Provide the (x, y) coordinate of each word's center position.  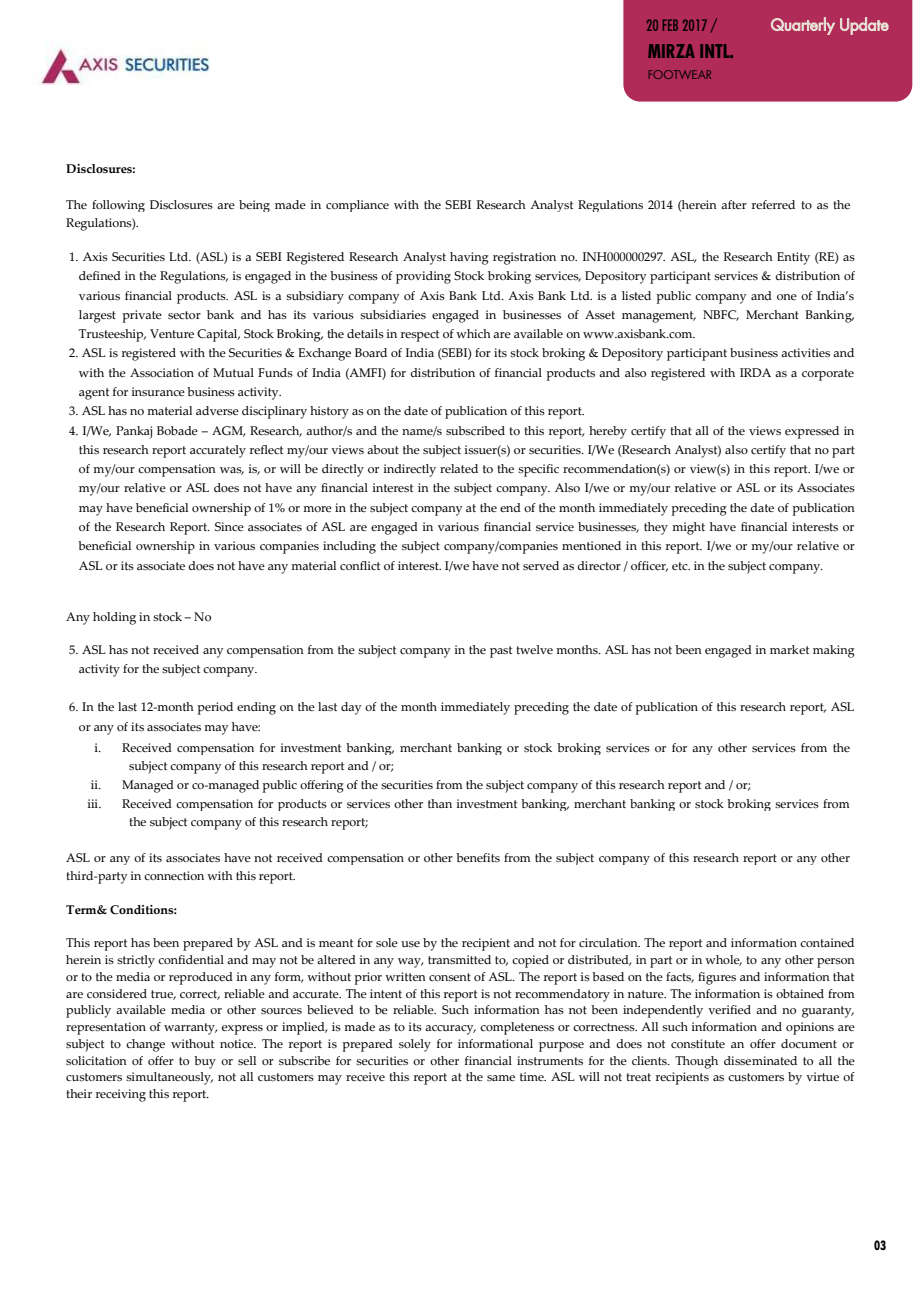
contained (827, 942)
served (541, 565)
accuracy (450, 1030)
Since (229, 526)
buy (205, 1062)
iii (93, 803)
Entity (793, 258)
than (440, 803)
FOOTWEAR (679, 74)
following (118, 206)
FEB (670, 25)
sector (184, 315)
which (473, 333)
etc (681, 566)
